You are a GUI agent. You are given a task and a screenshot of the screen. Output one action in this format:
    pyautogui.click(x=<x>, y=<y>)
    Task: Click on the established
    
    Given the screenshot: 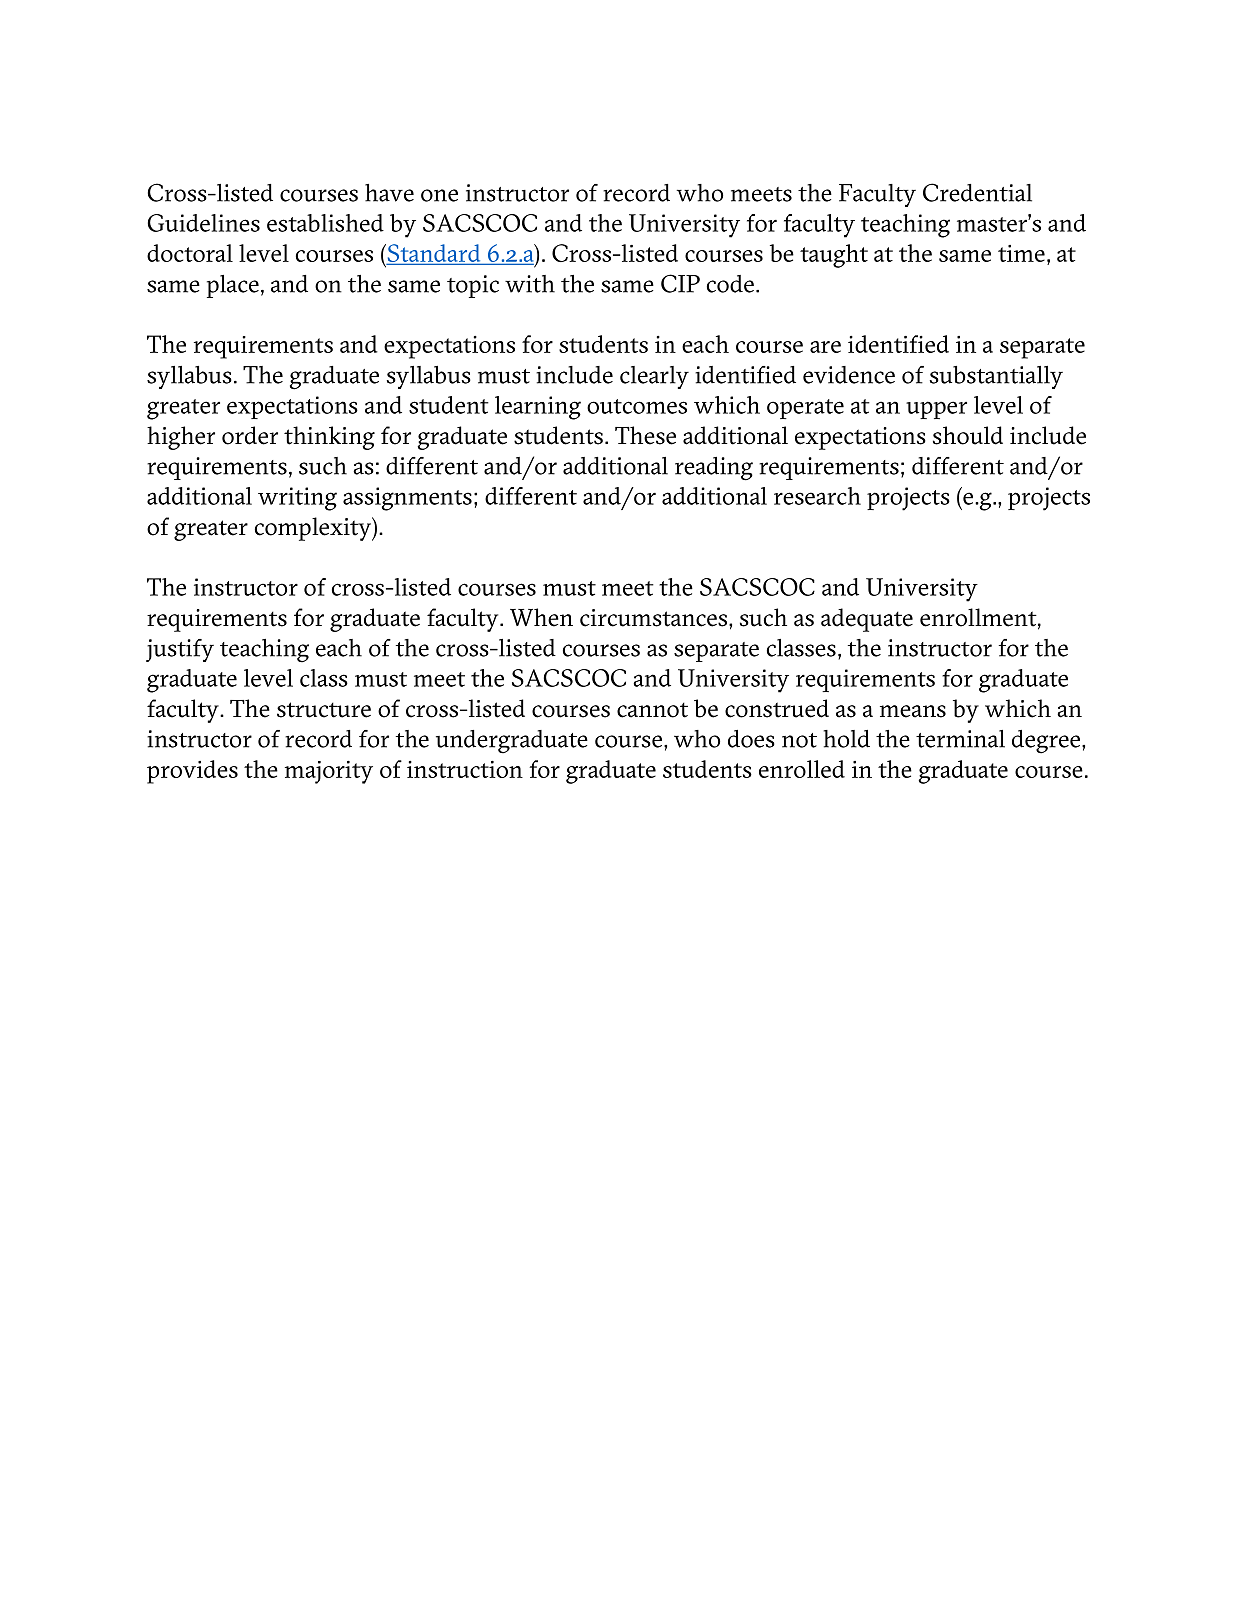 What is the action you would take?
    pyautogui.click(x=325, y=223)
